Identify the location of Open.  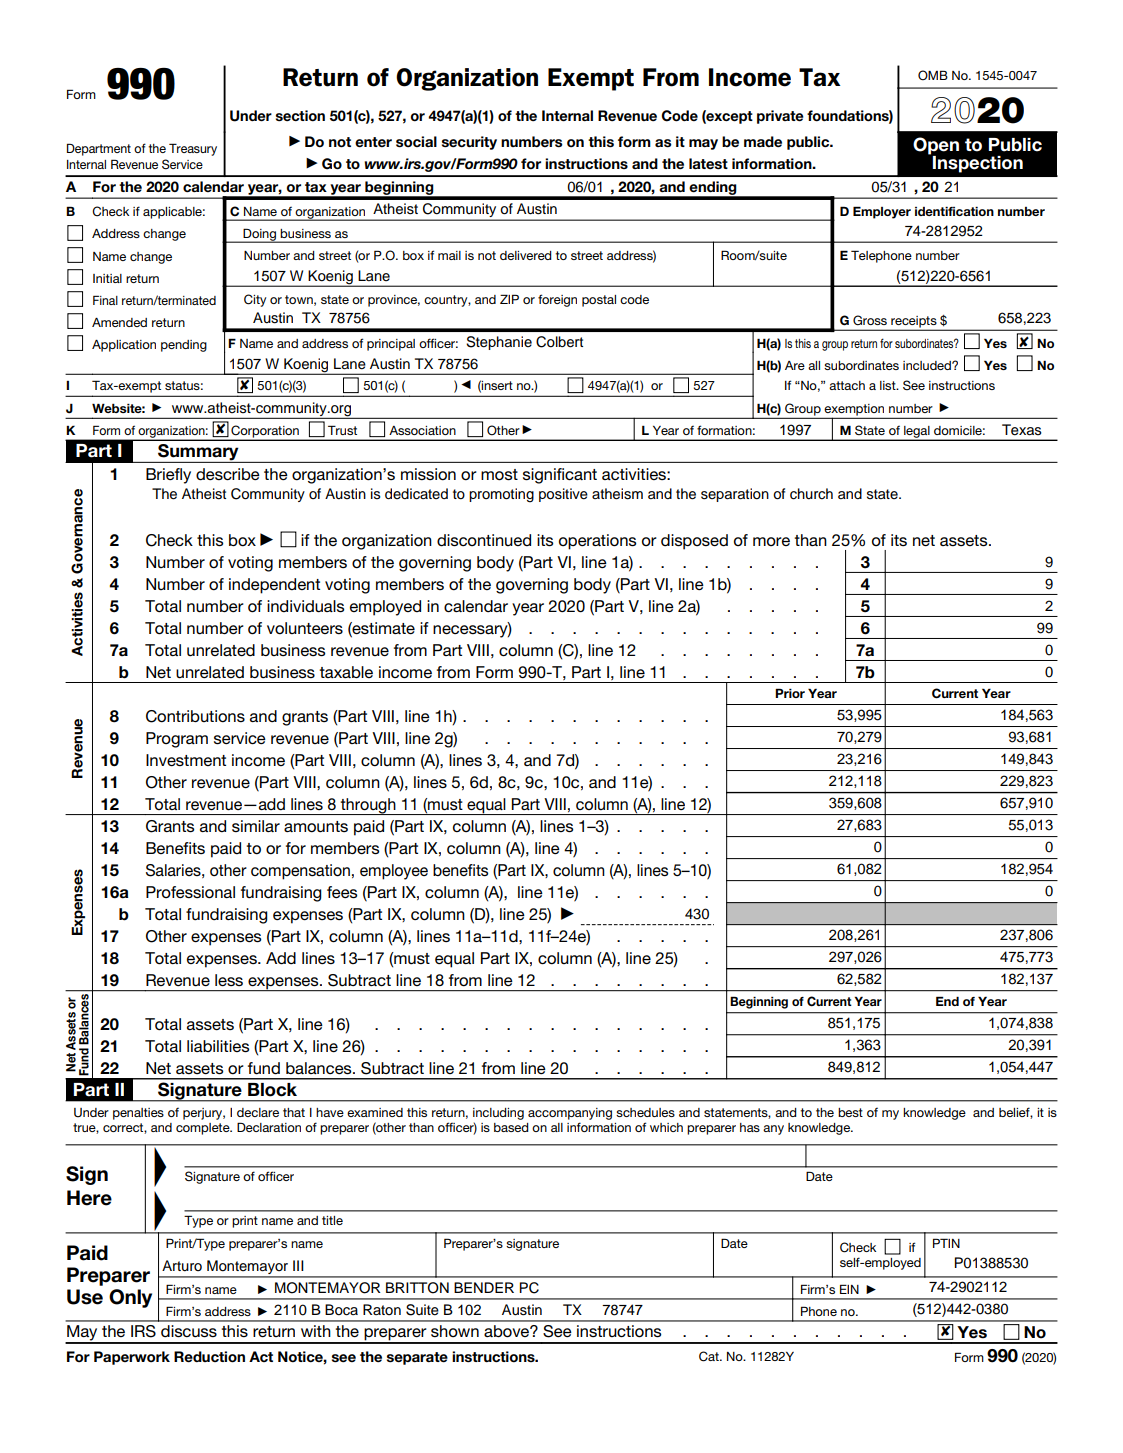
(936, 146).
